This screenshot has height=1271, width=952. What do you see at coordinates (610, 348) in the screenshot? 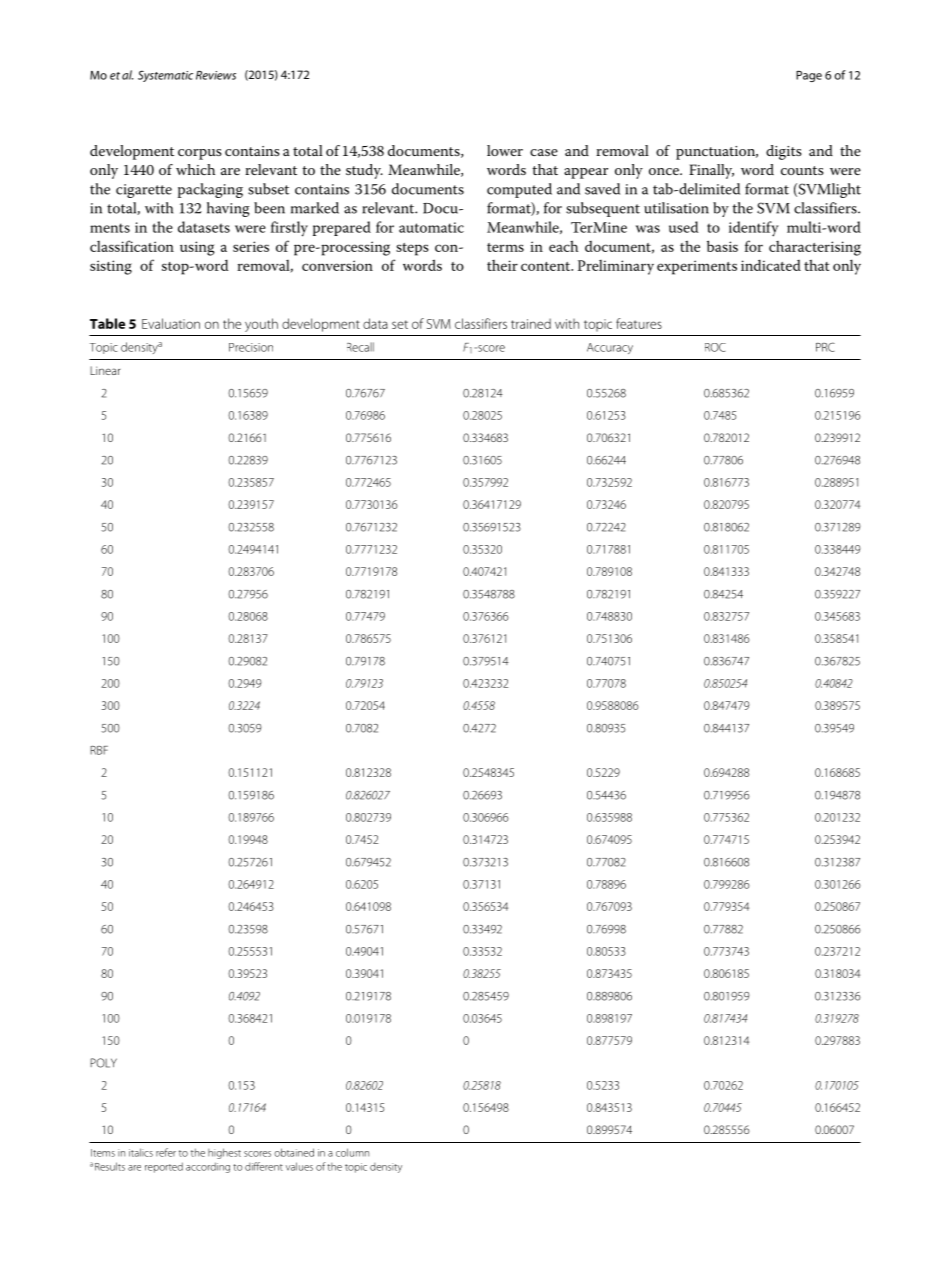
I see `Accuracy` at bounding box center [610, 348].
